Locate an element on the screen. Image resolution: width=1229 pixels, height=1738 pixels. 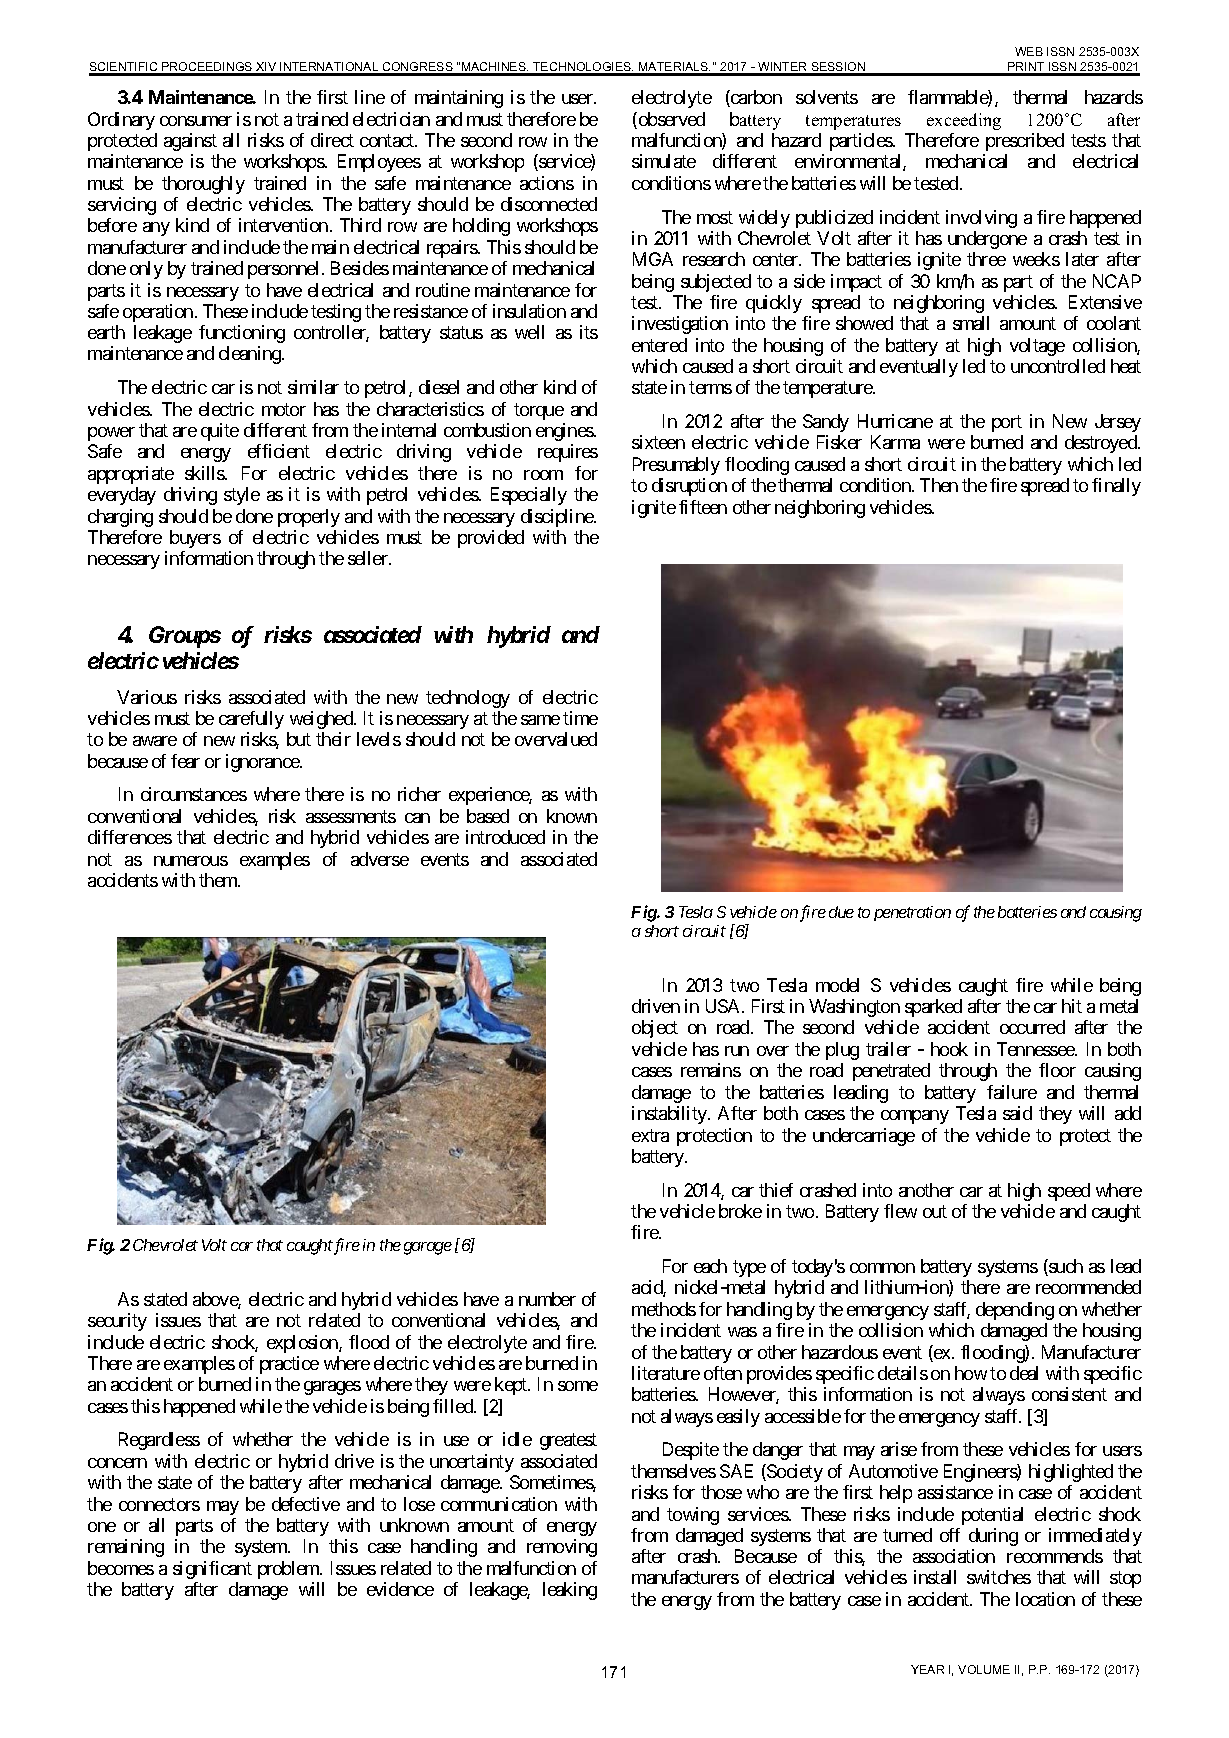
significant is located at coordinates (212, 1570).
